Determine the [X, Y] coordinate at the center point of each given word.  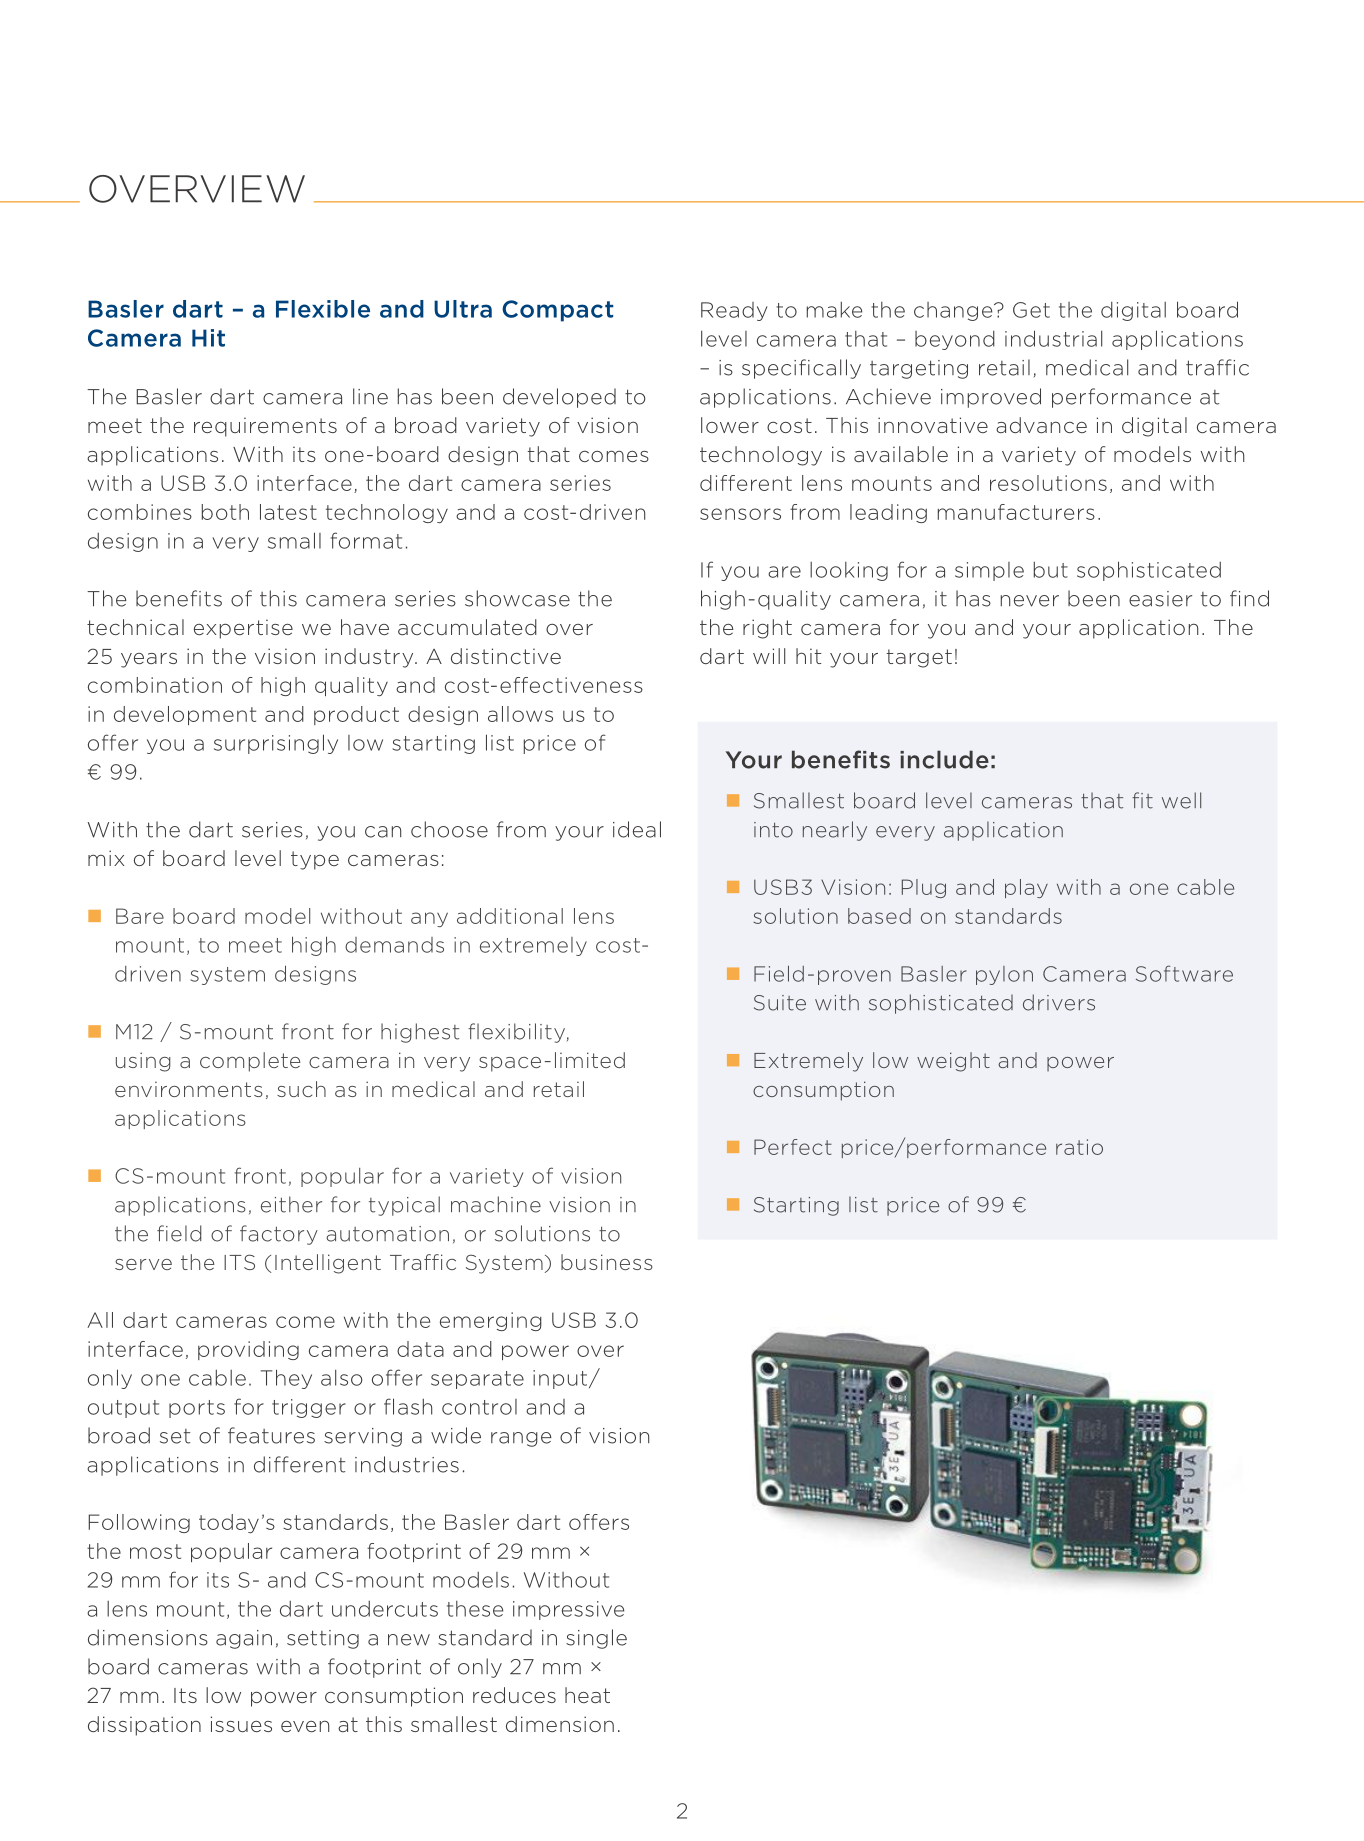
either [291, 1204]
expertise [243, 629]
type [315, 860]
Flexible [323, 309]
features [271, 1435]
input [561, 1379]
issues [241, 1724]
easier [1160, 599]
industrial [1053, 338]
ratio [1079, 1147]
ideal [637, 829]
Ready [734, 311]
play [1026, 888]
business [607, 1262]
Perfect [793, 1147]
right [767, 629]
